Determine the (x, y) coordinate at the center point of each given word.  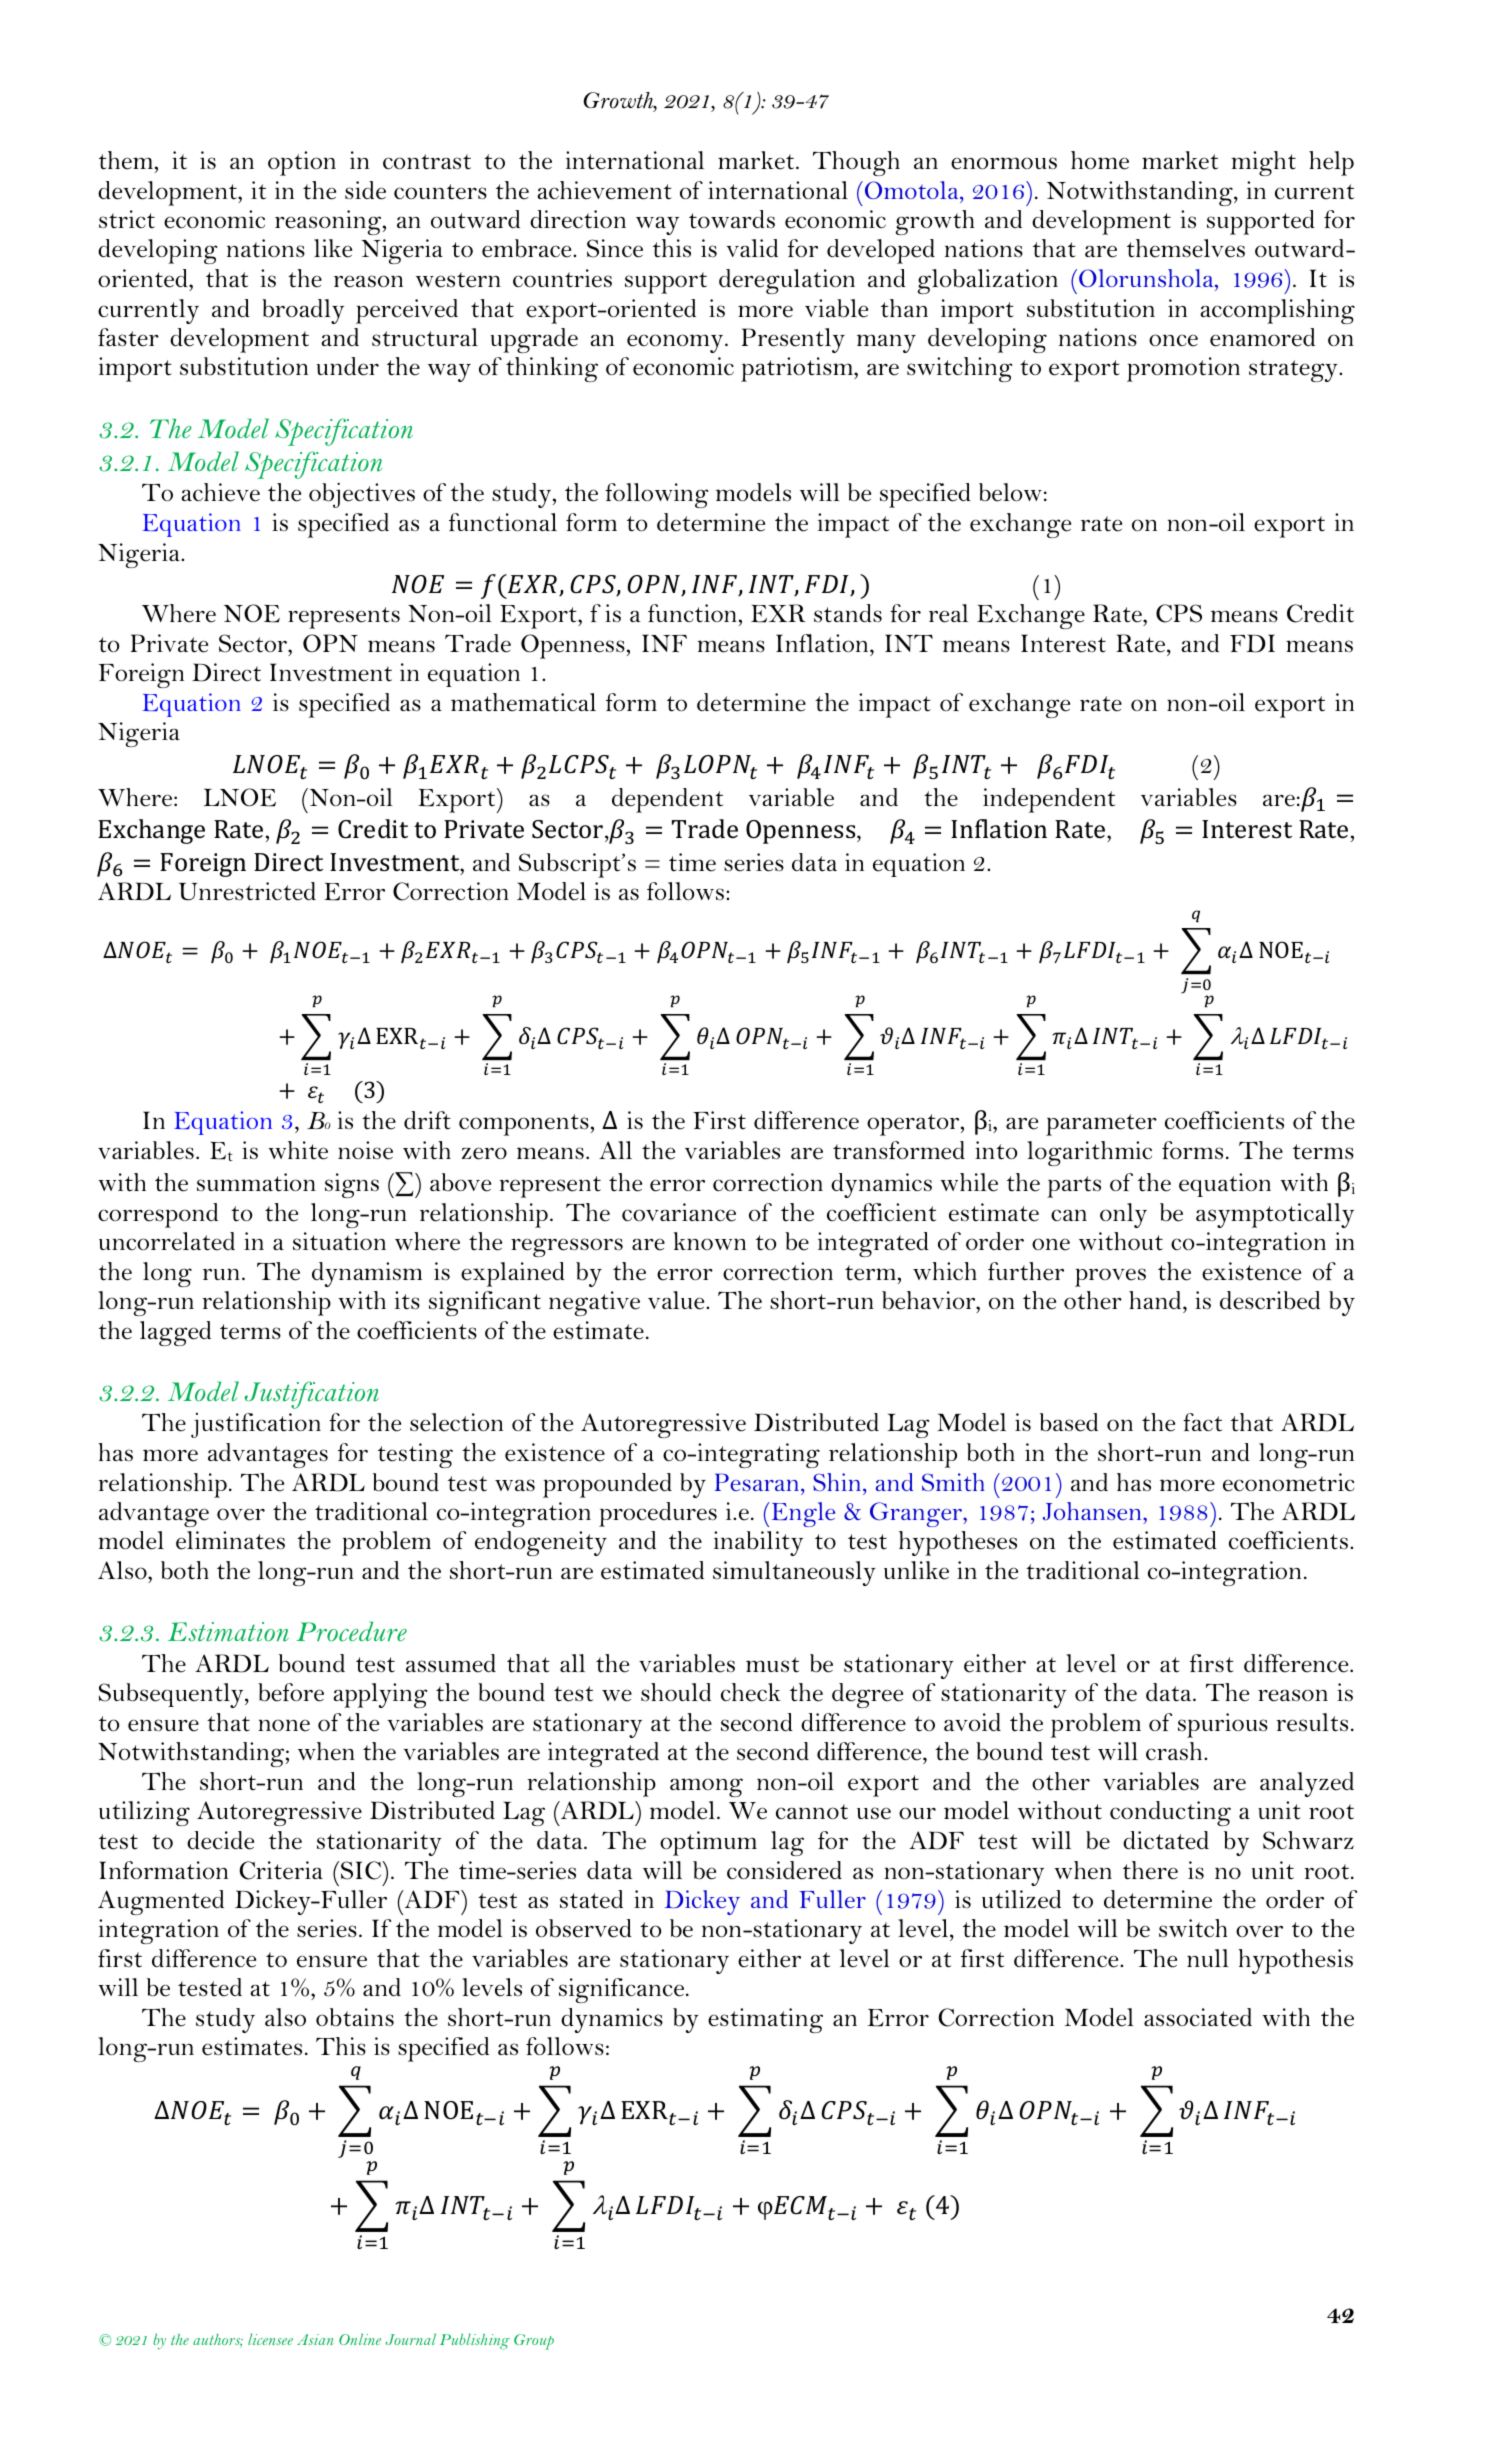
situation (339, 1241)
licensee (270, 2339)
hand (1156, 1300)
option (302, 163)
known (709, 1241)
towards (732, 219)
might (1263, 163)
